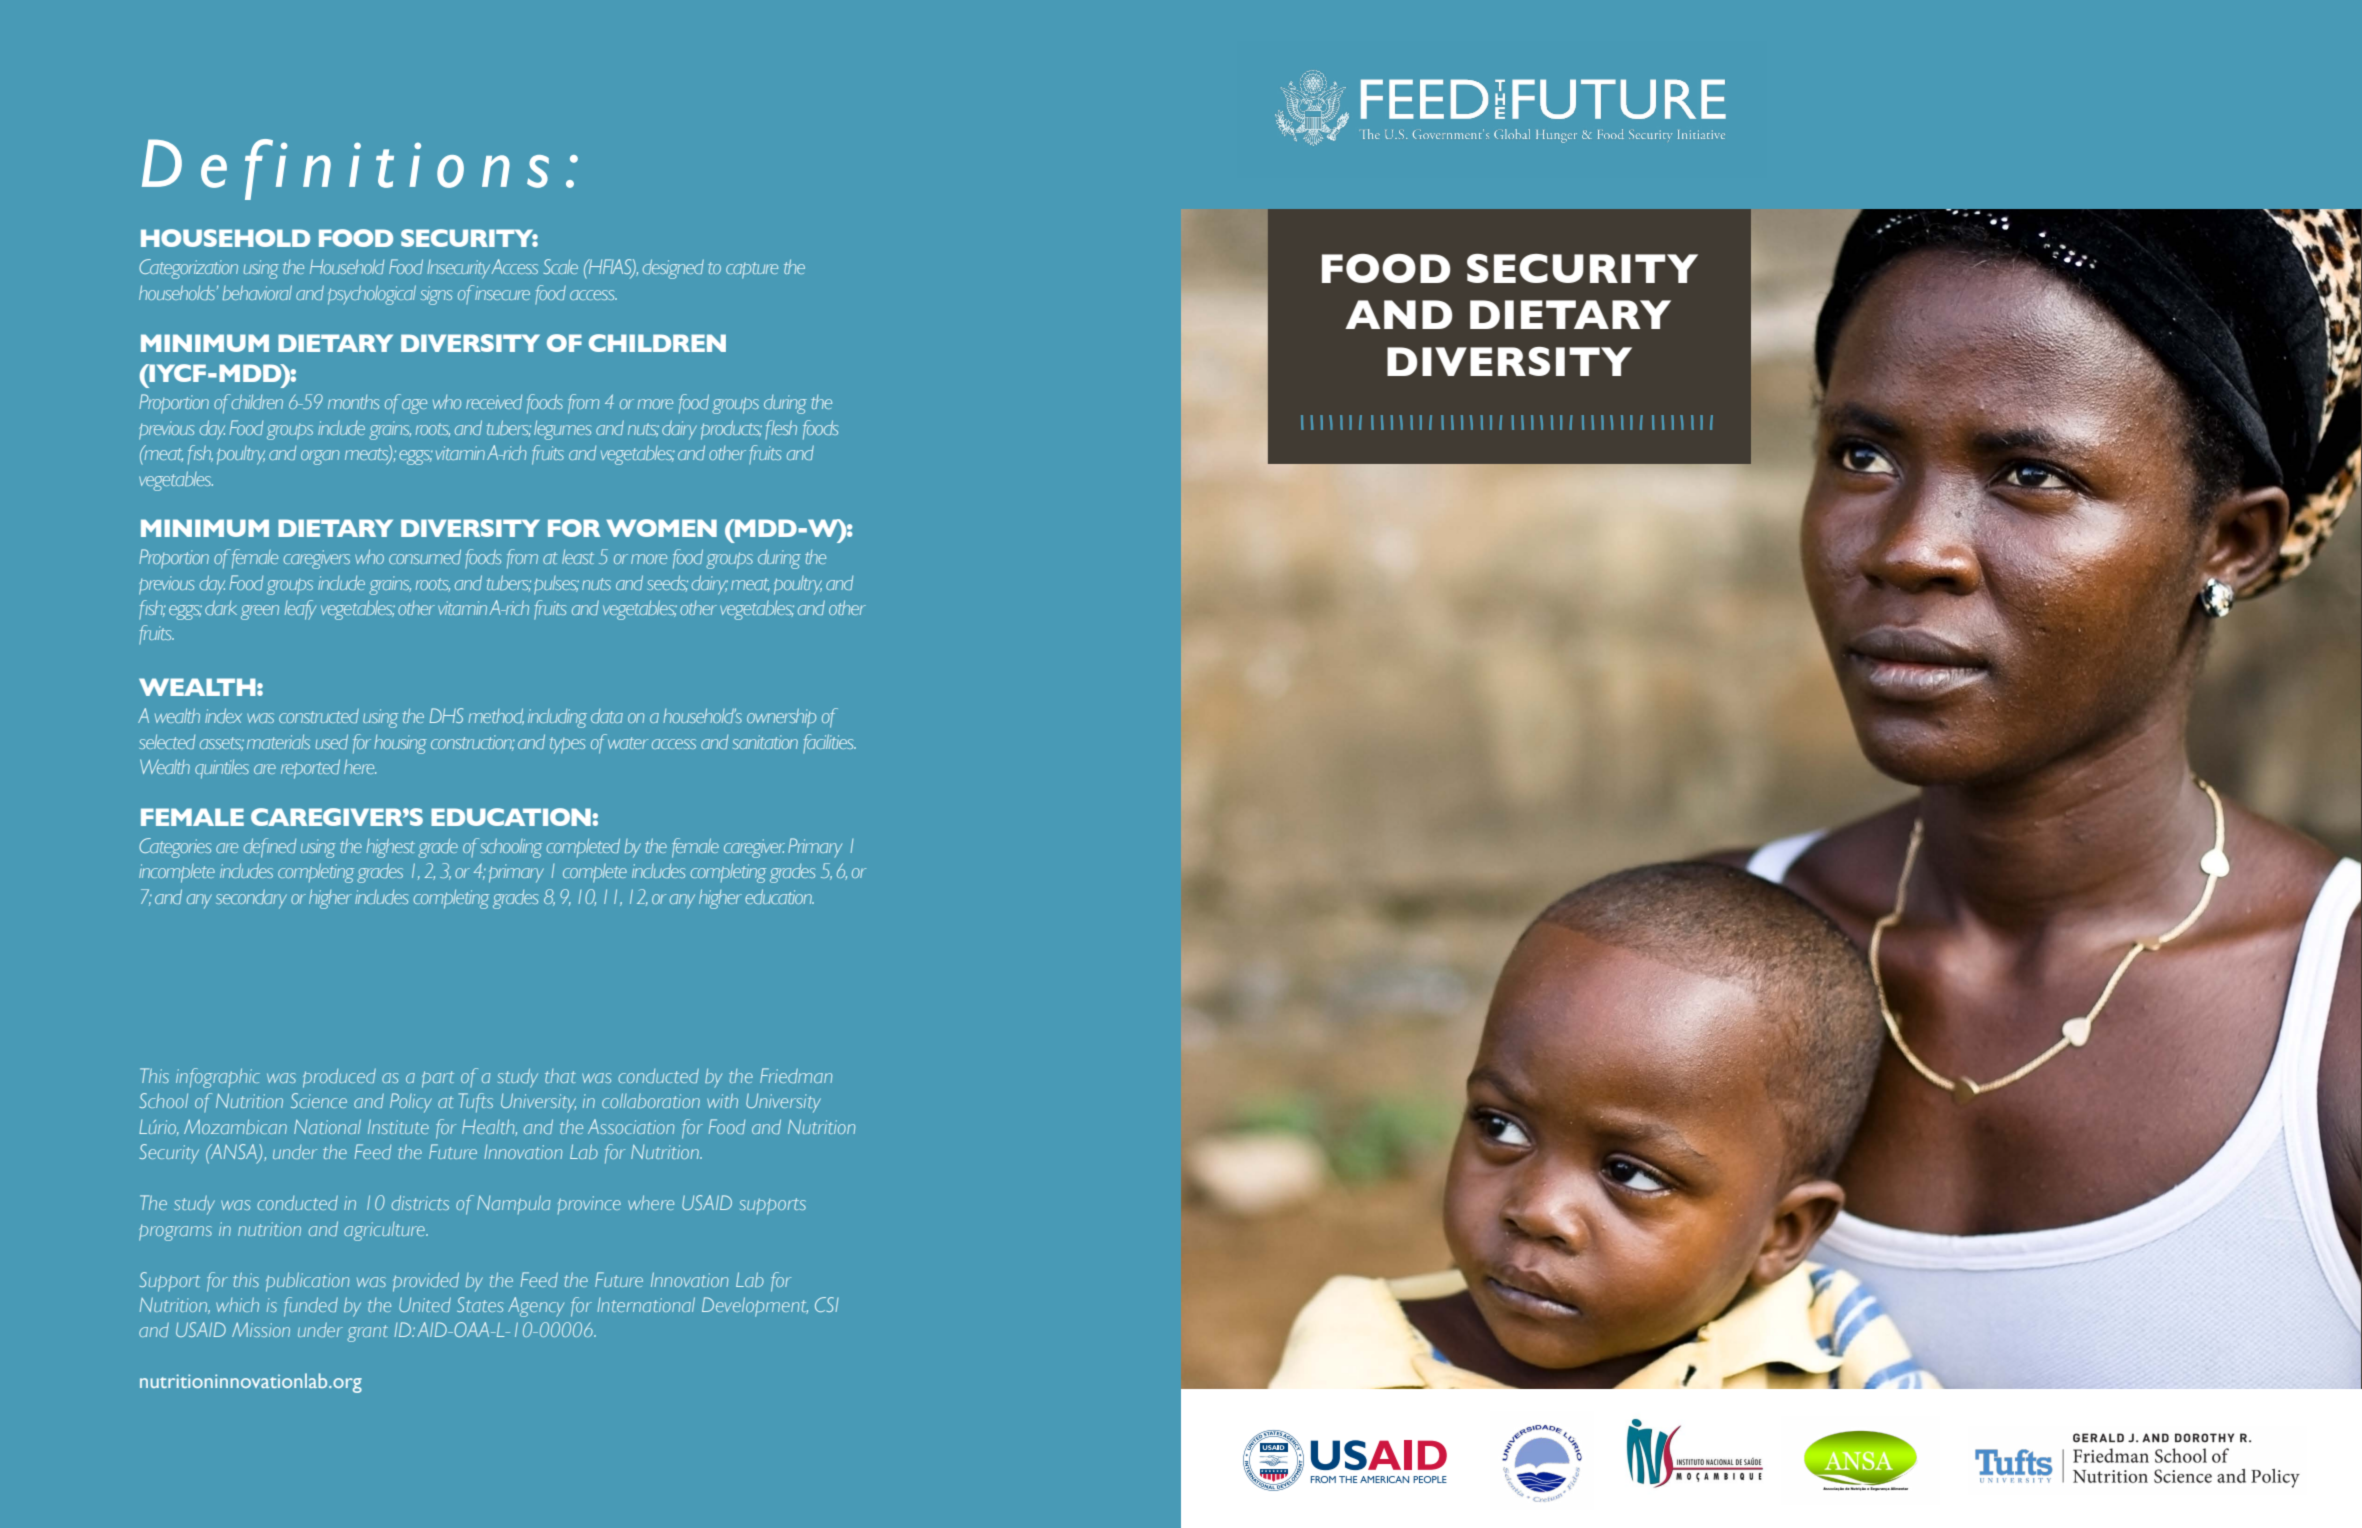 The width and height of the screenshot is (2362, 1528). What do you see at coordinates (222, 744) in the screenshot?
I see `assets` at bounding box center [222, 744].
